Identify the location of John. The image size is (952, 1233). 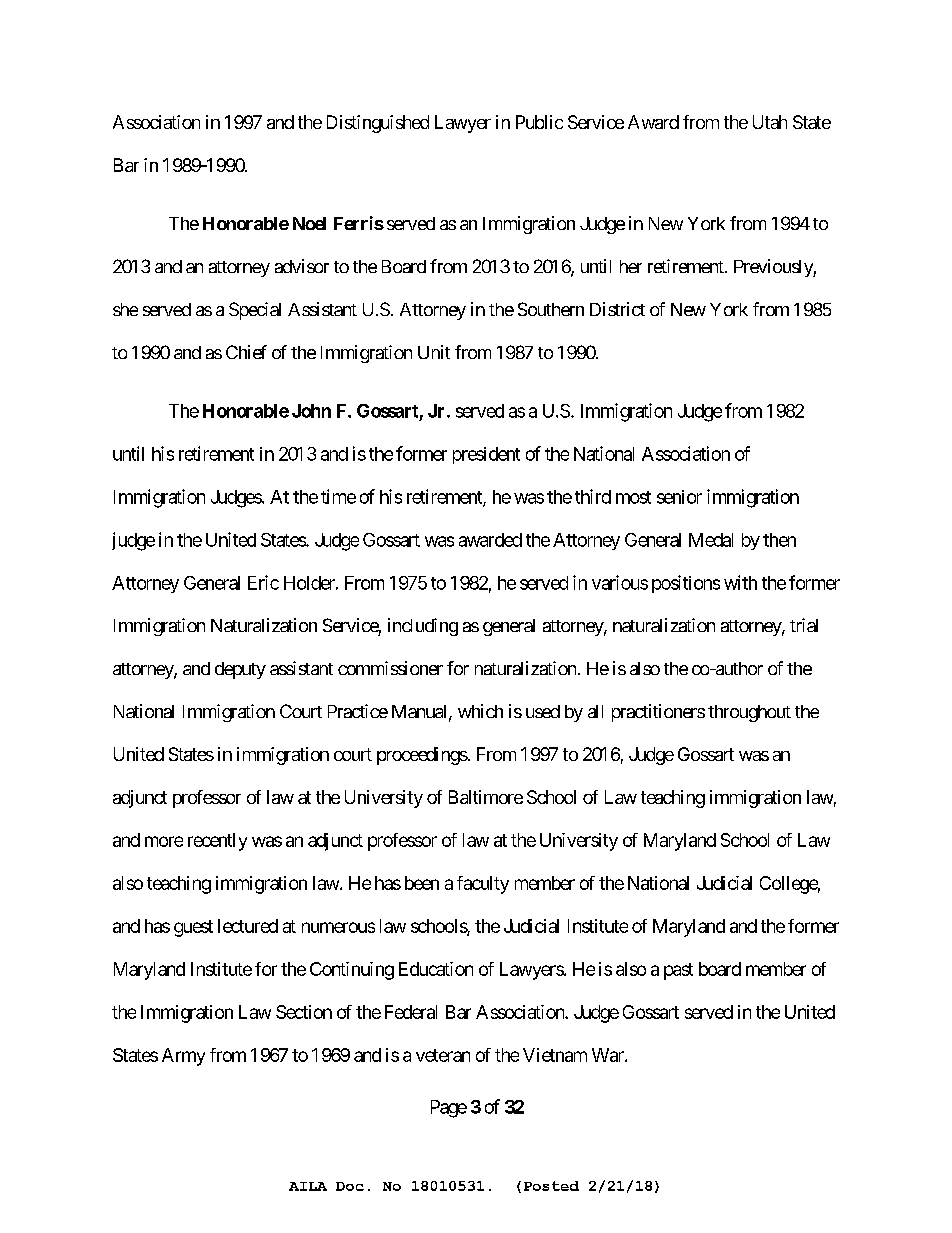
(311, 411).
